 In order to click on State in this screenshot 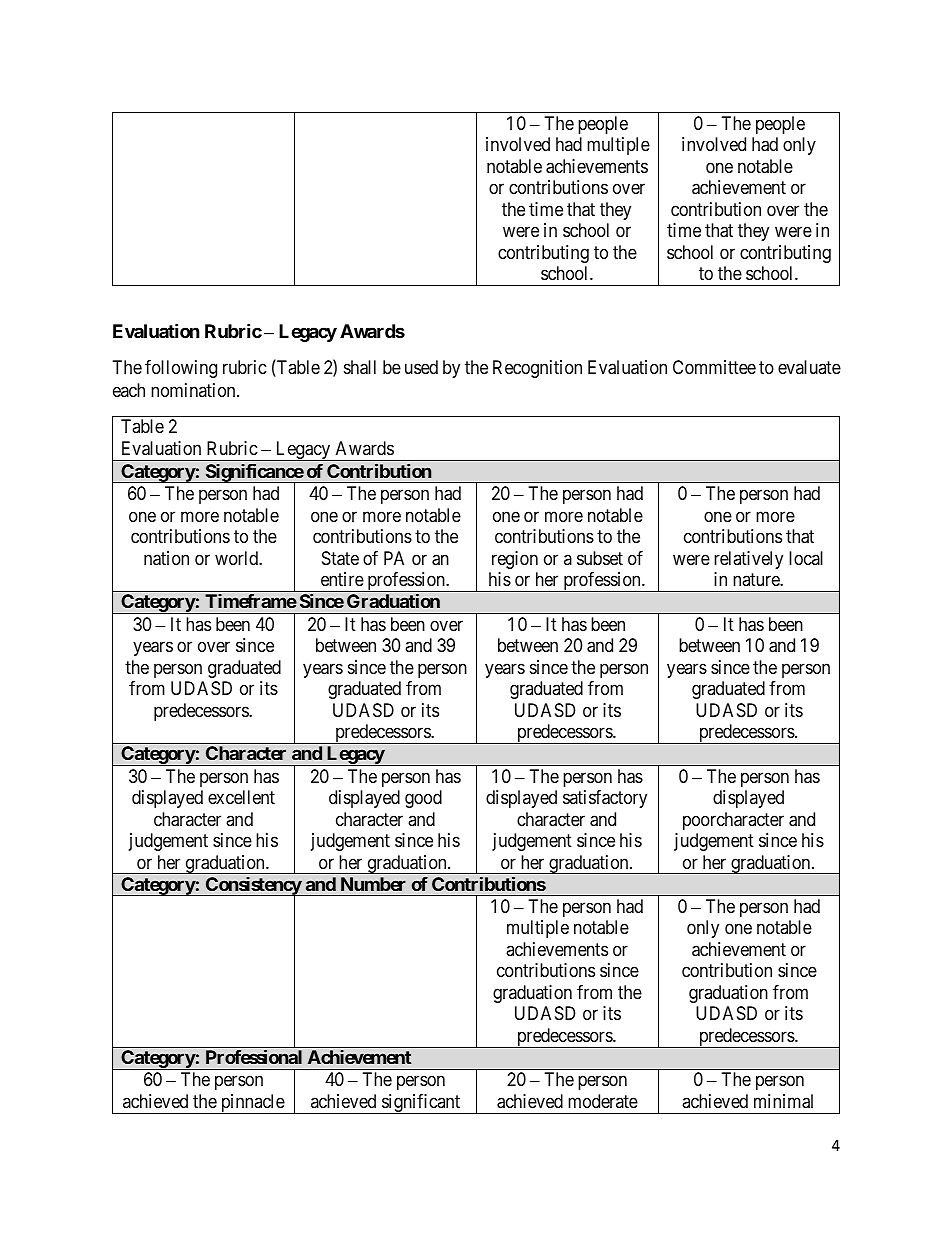, I will do `click(340, 558)`.
